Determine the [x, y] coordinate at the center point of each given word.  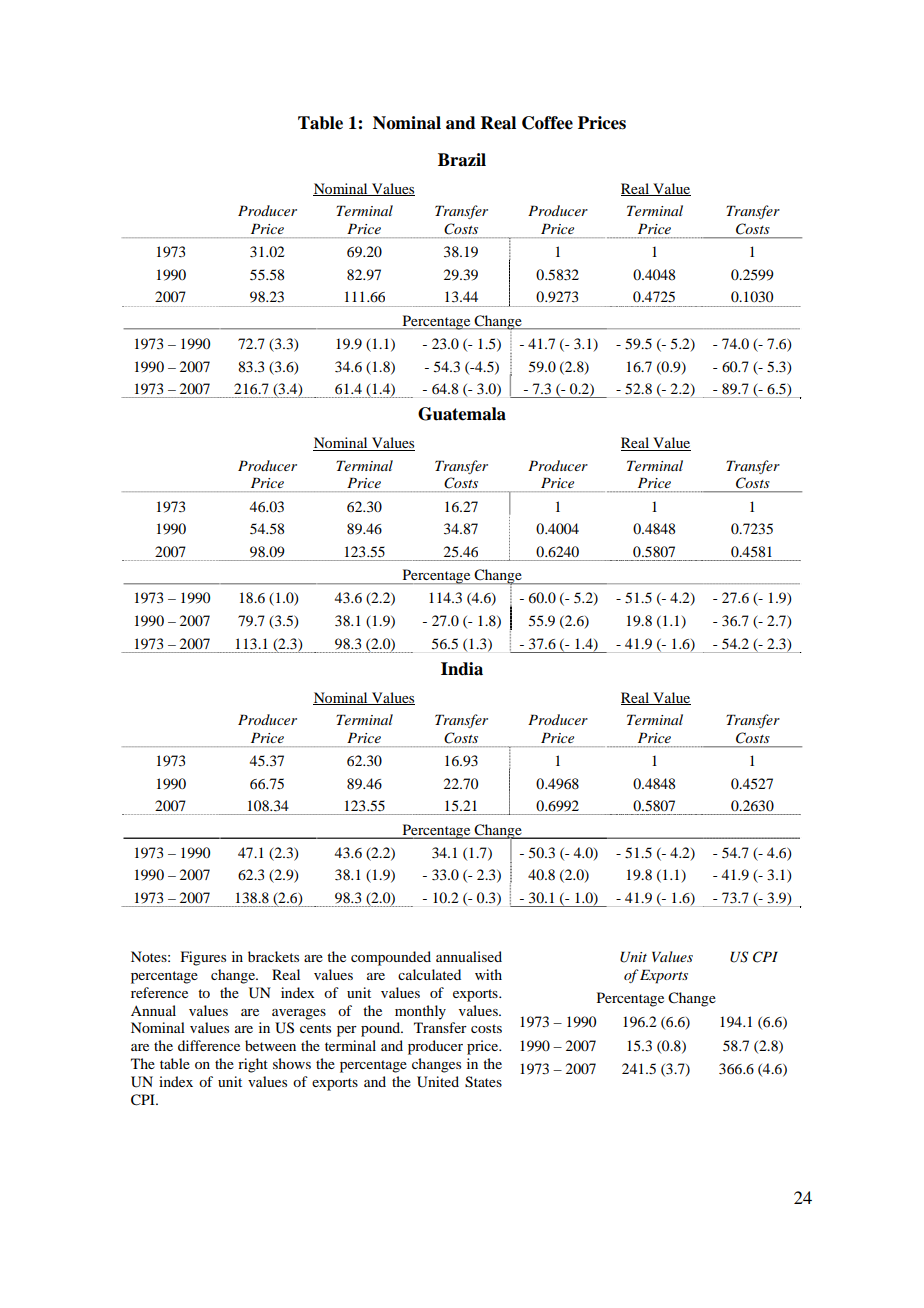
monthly [420, 1012]
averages [299, 1014]
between [270, 1045]
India [462, 669]
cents [315, 1028]
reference [159, 992]
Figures [203, 958]
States [483, 1082]
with [488, 974]
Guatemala [462, 414]
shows [292, 1063]
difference [209, 1045]
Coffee [547, 123]
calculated [429, 974]
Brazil [462, 160]
